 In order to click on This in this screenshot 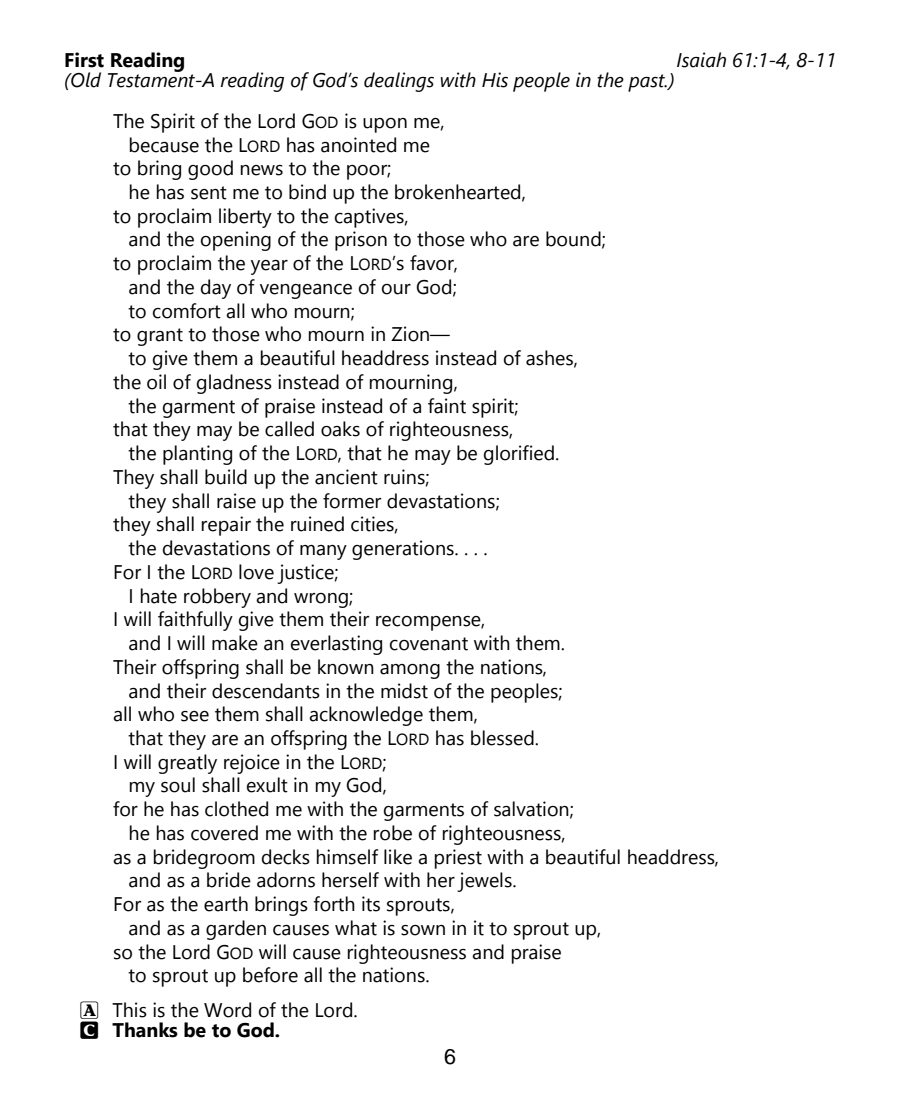, I will do `click(129, 1010)`.
